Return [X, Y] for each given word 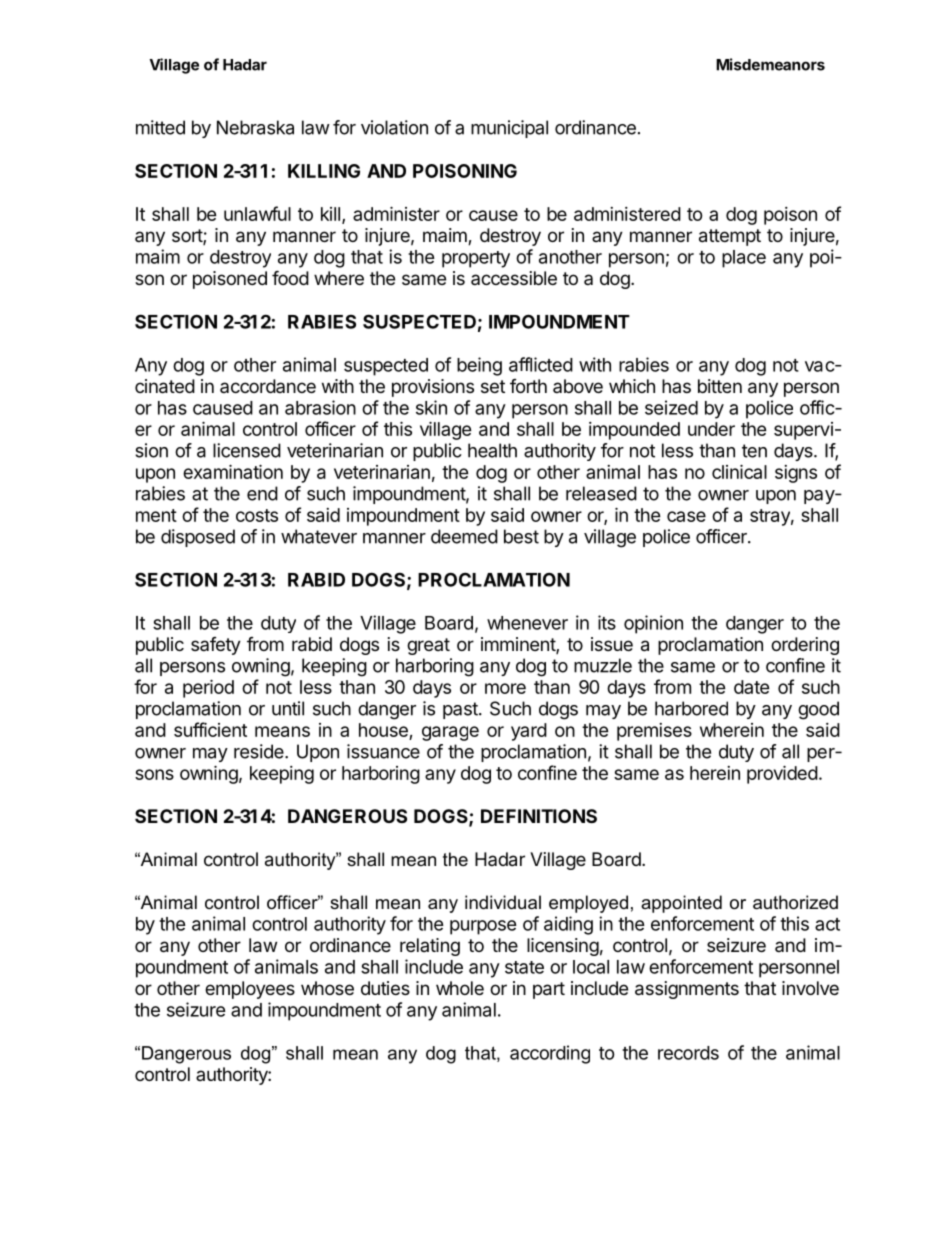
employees [250, 990]
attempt [730, 237]
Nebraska [255, 127]
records [688, 1053]
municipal [509, 129]
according [550, 1054]
